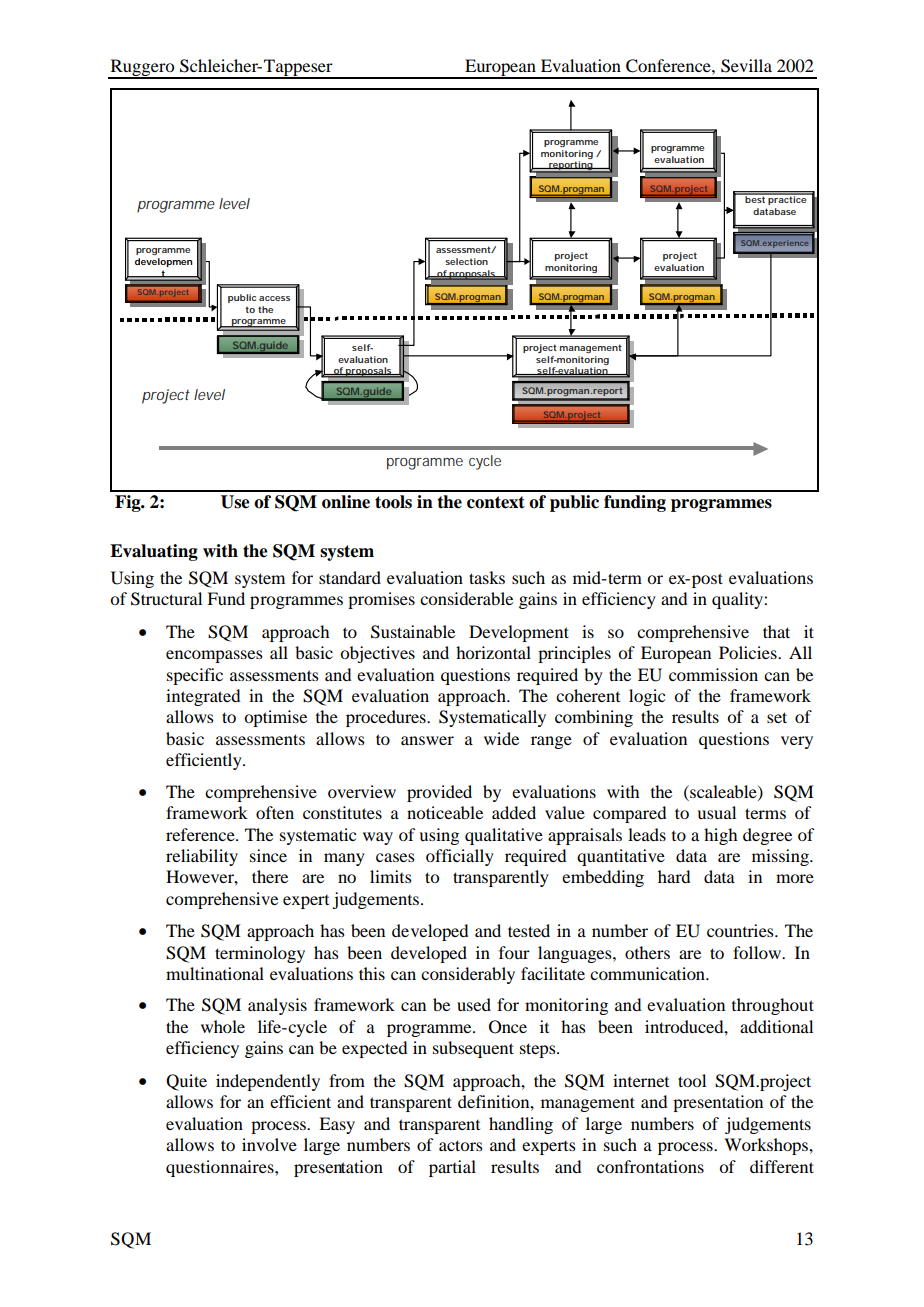 The height and width of the screenshot is (1307, 924). Describe the element at coordinates (221, 1168) in the screenshot. I see `questionnaires` at that location.
